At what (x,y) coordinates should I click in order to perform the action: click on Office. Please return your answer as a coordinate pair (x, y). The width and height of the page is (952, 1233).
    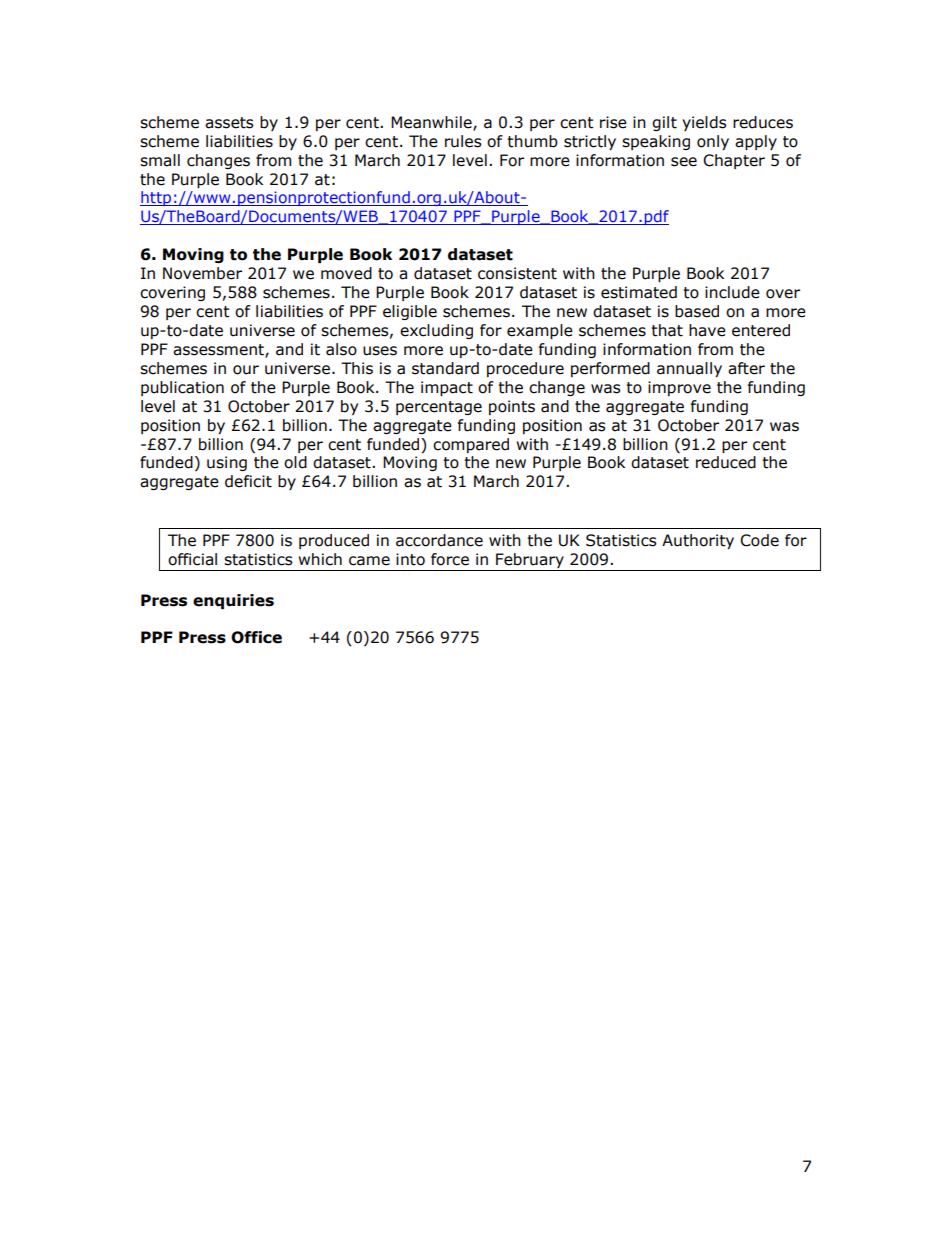
    Looking at the image, I should click on (256, 637).
